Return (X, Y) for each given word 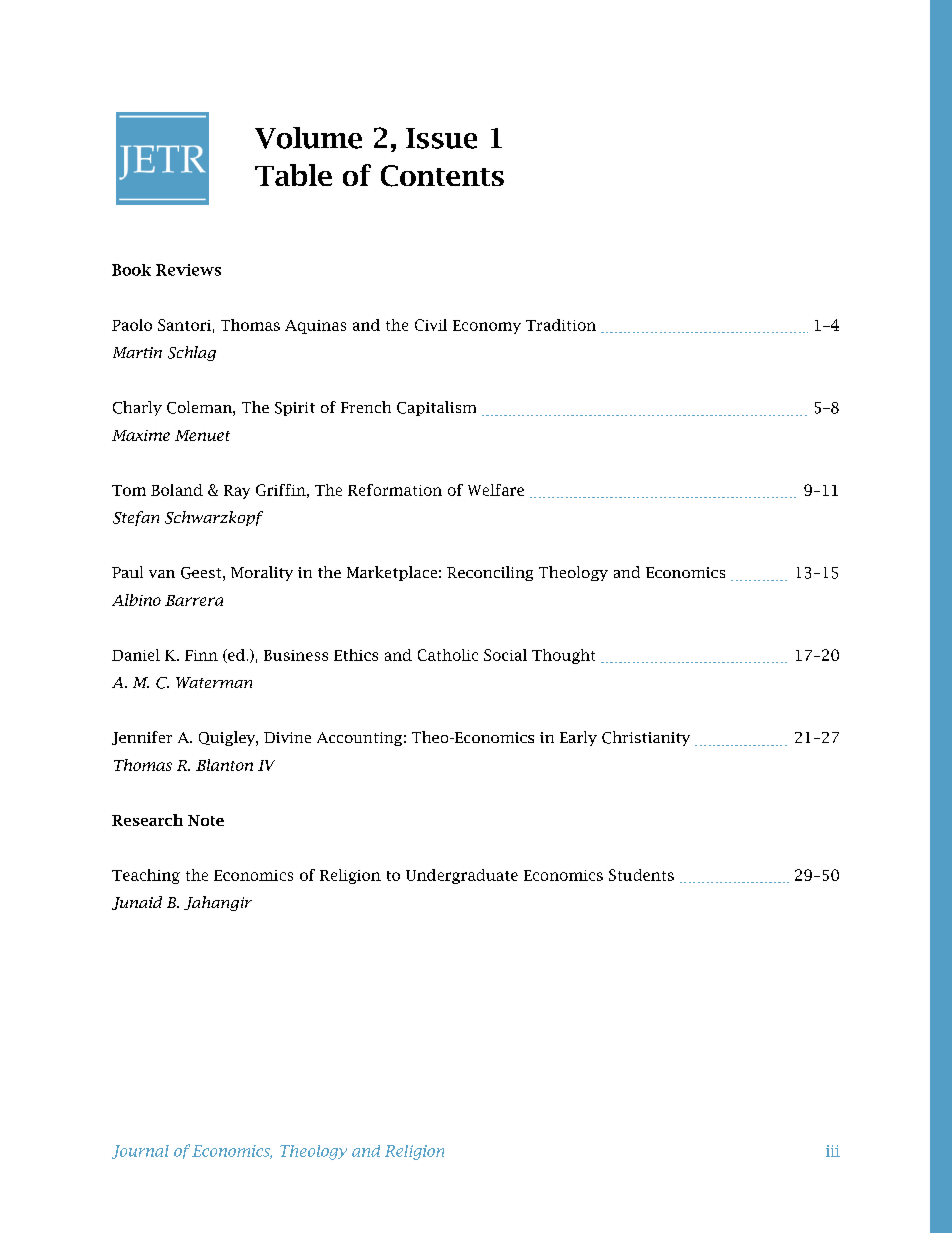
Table (293, 175)
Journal (140, 1152)
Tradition (561, 325)
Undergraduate (462, 876)
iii (833, 1151)
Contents (442, 176)
